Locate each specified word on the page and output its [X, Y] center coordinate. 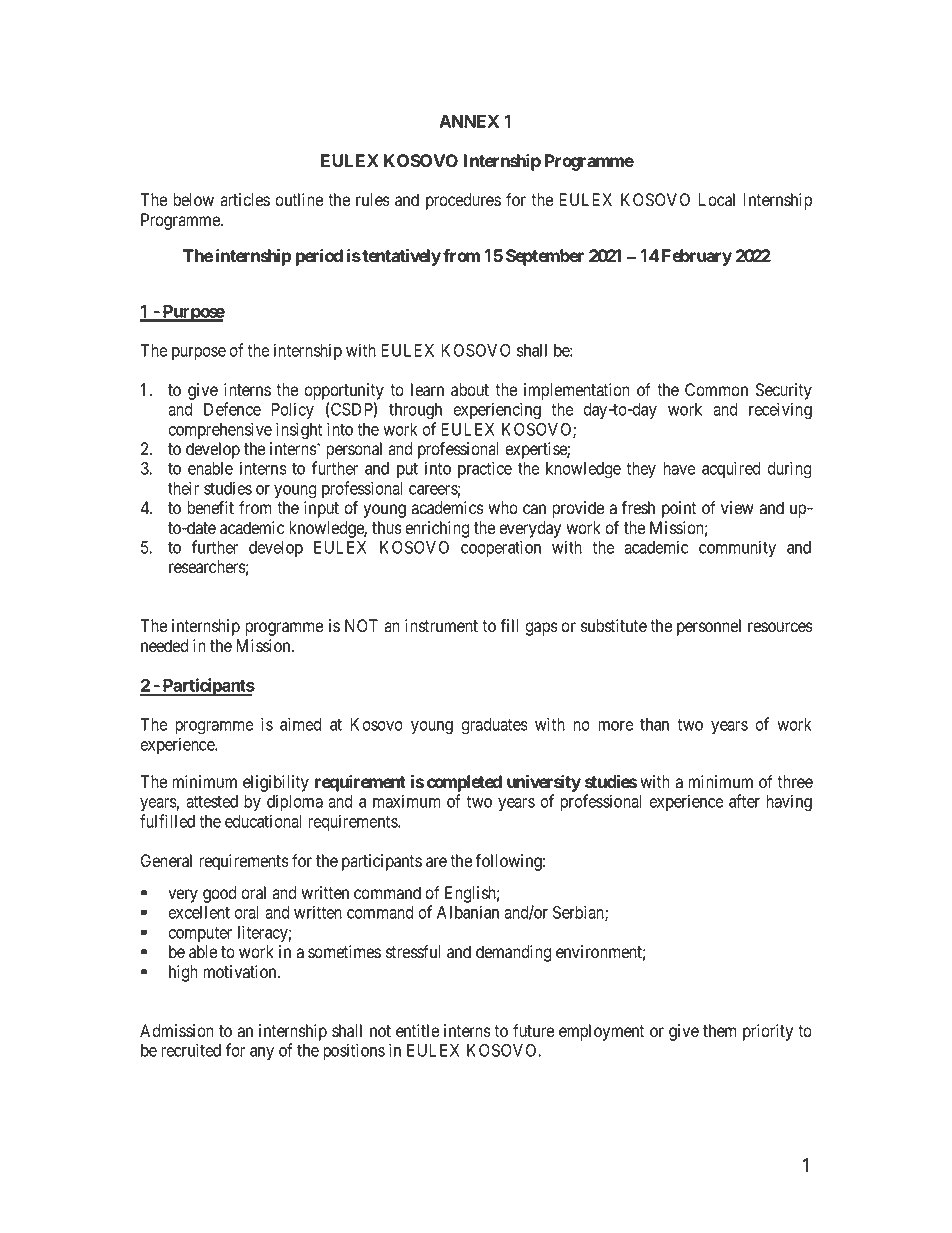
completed [464, 783]
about [470, 390]
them [720, 1031]
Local [716, 200]
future [533, 1031]
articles [245, 200]
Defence [232, 409]
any [262, 1053]
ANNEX [469, 121]
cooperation [501, 548]
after [744, 801]
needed [165, 646]
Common [716, 390]
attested [212, 801]
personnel [709, 627]
